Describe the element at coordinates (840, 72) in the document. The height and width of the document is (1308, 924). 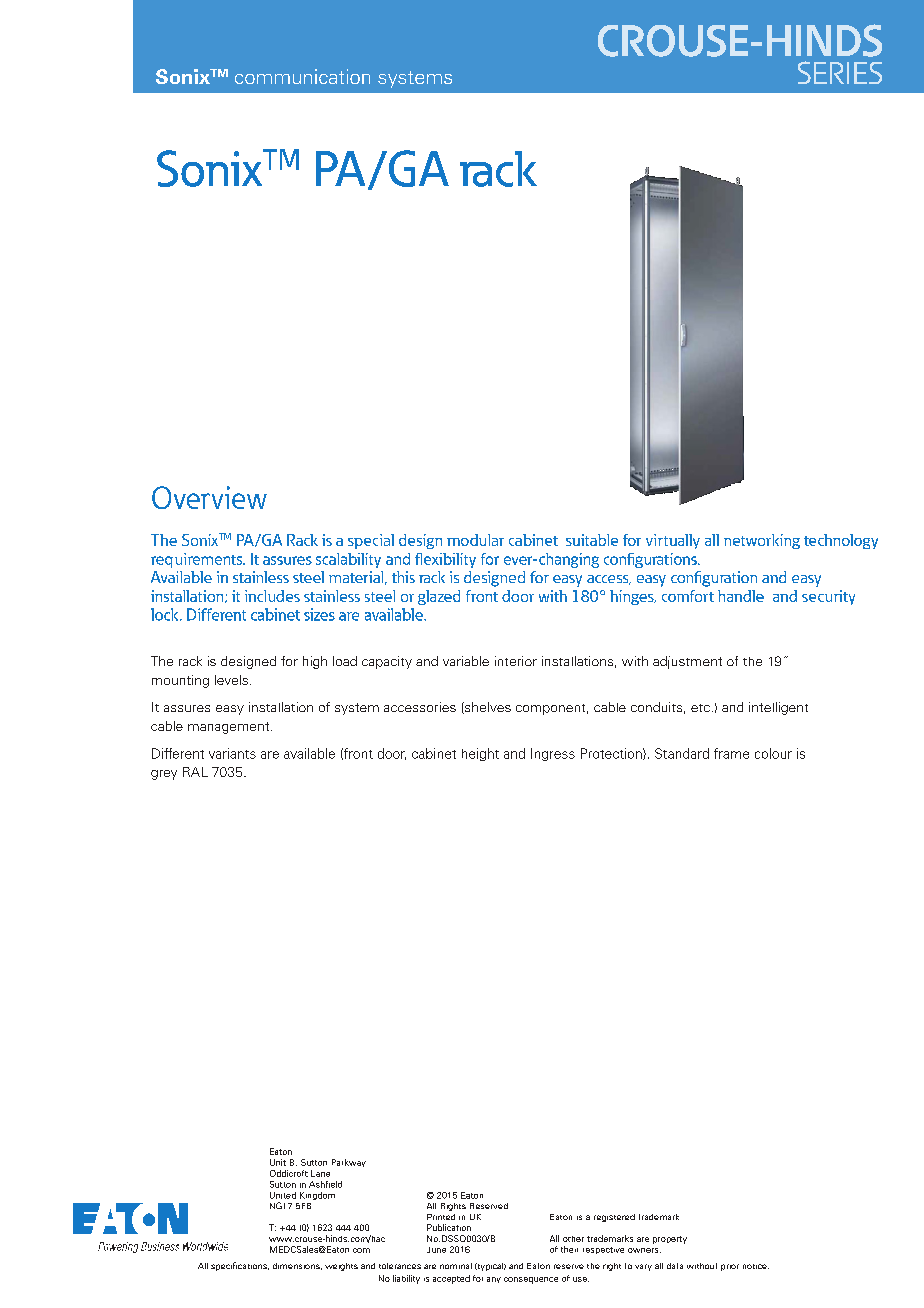
I see `SERIES` at that location.
